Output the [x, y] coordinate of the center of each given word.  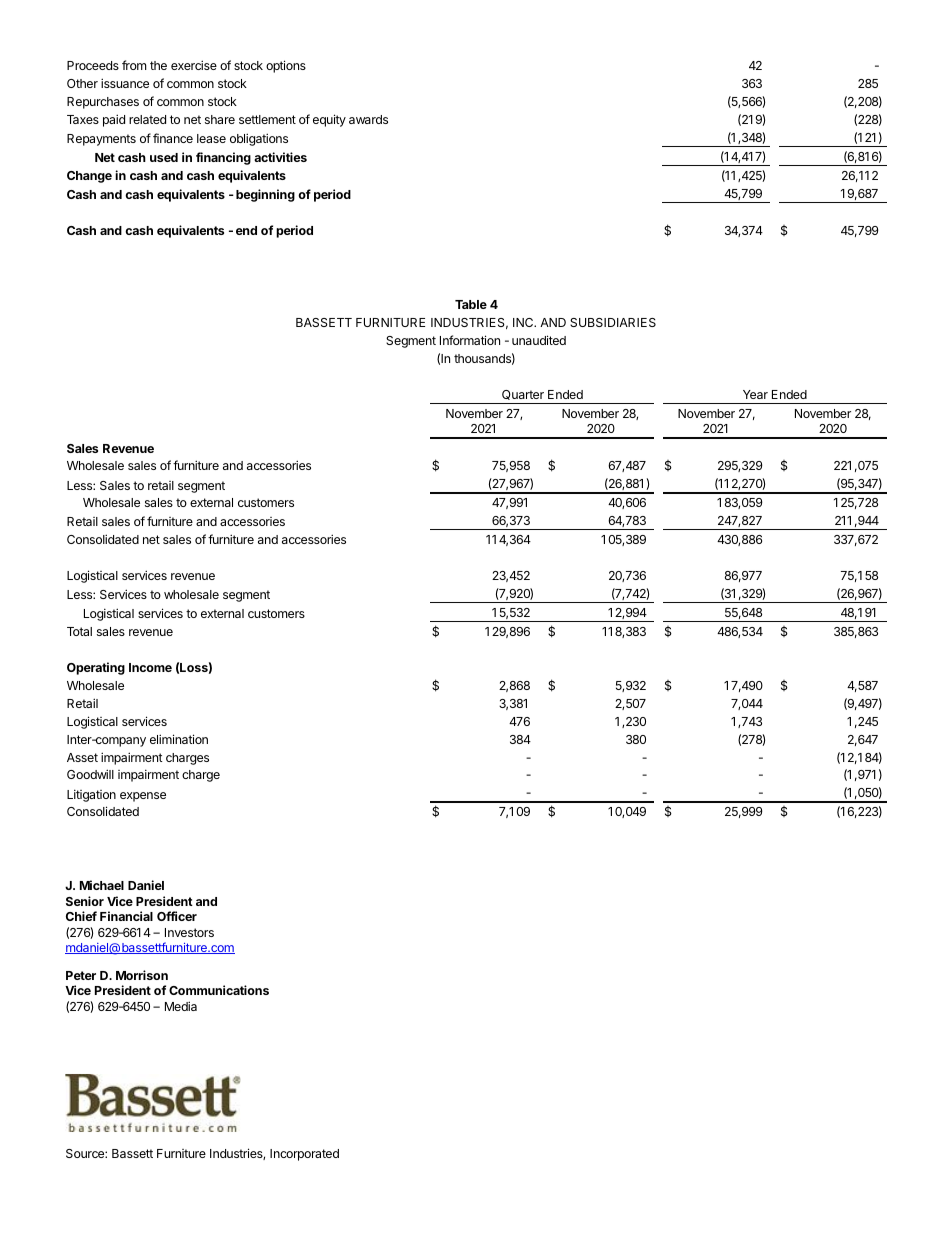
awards [368, 119]
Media [181, 1006]
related [147, 119]
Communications [219, 990]
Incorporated [304, 1155]
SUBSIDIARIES [613, 322]
